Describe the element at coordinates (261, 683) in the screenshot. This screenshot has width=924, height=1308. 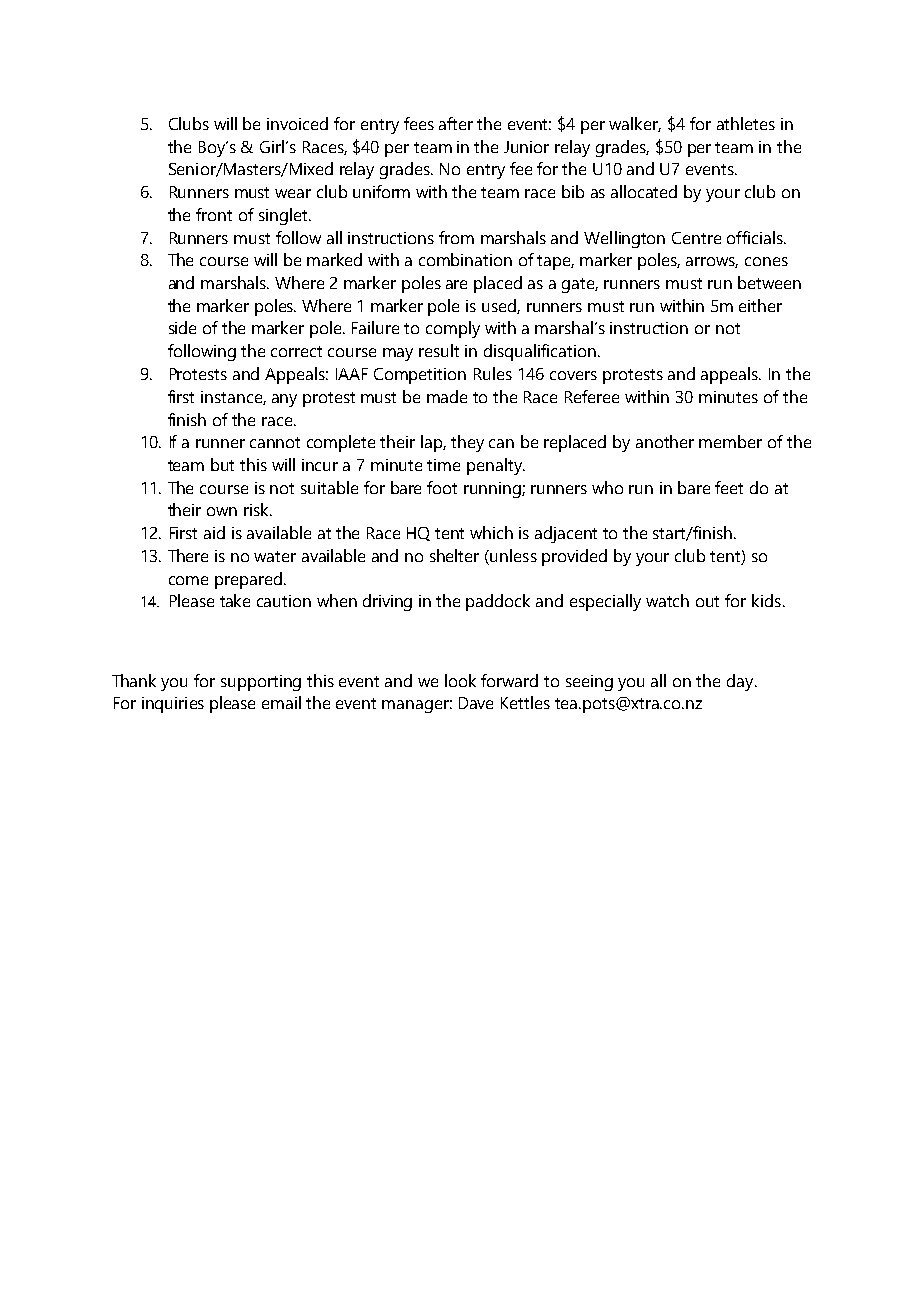
I see `supporting` at that location.
